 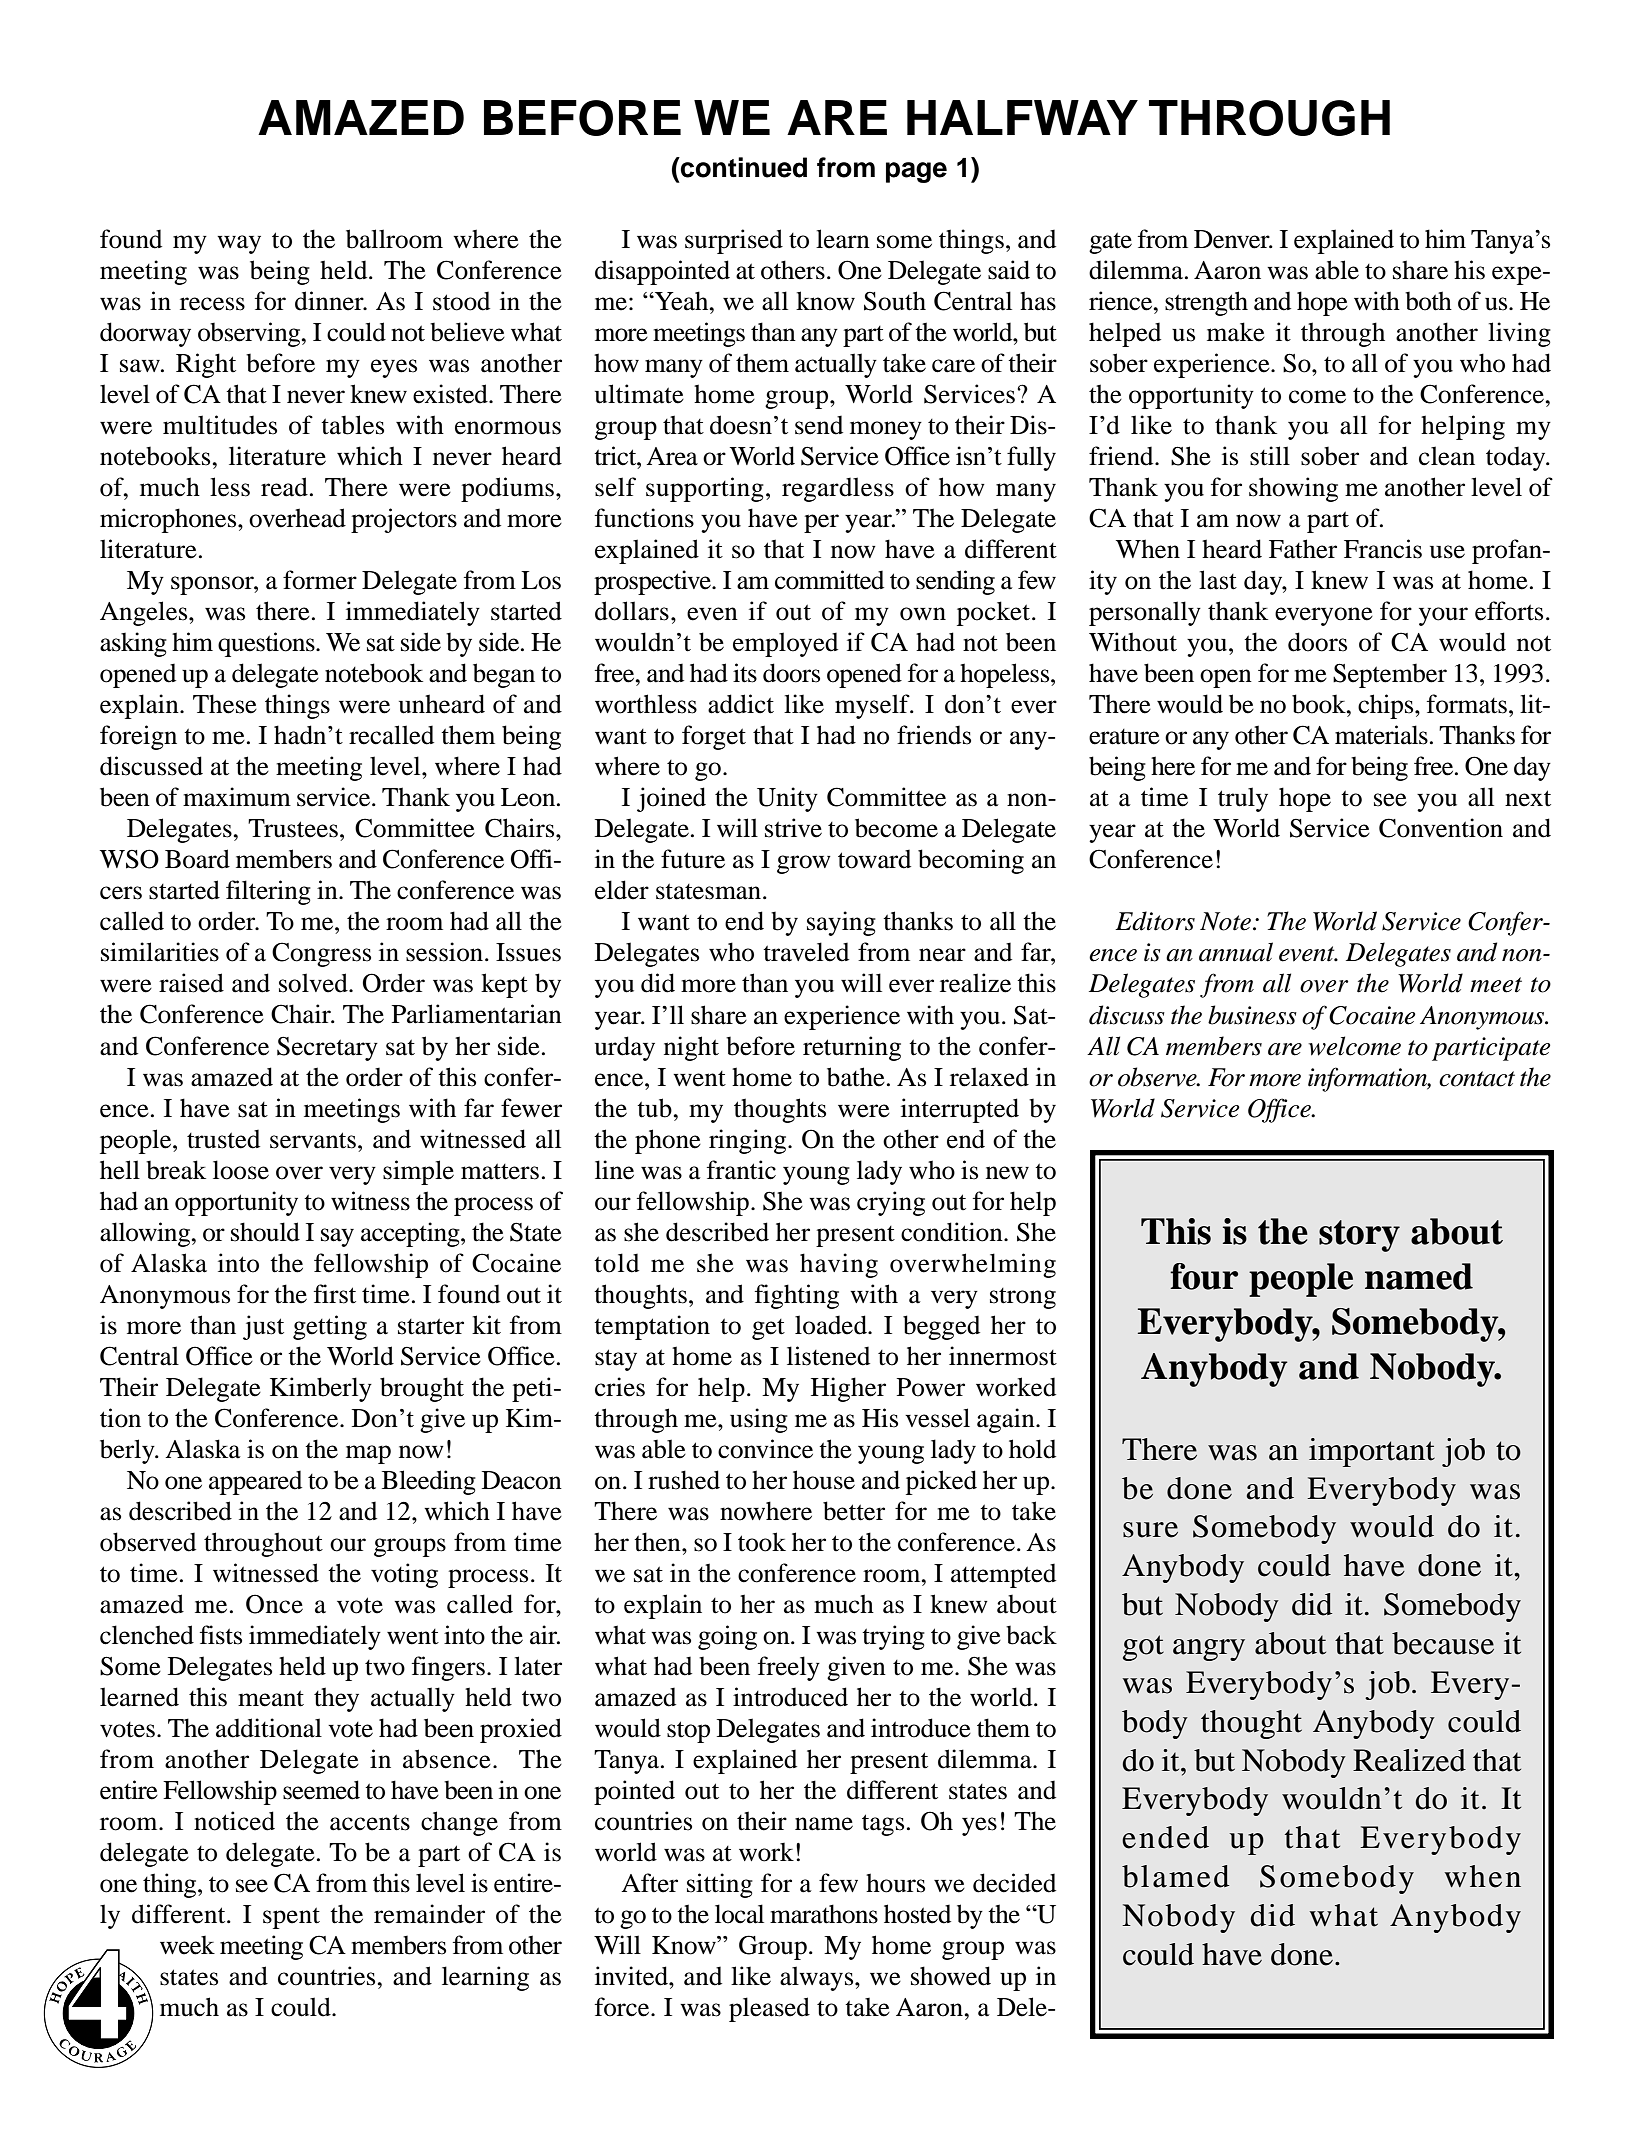 I want to click on Denver, so click(x=1233, y=239).
